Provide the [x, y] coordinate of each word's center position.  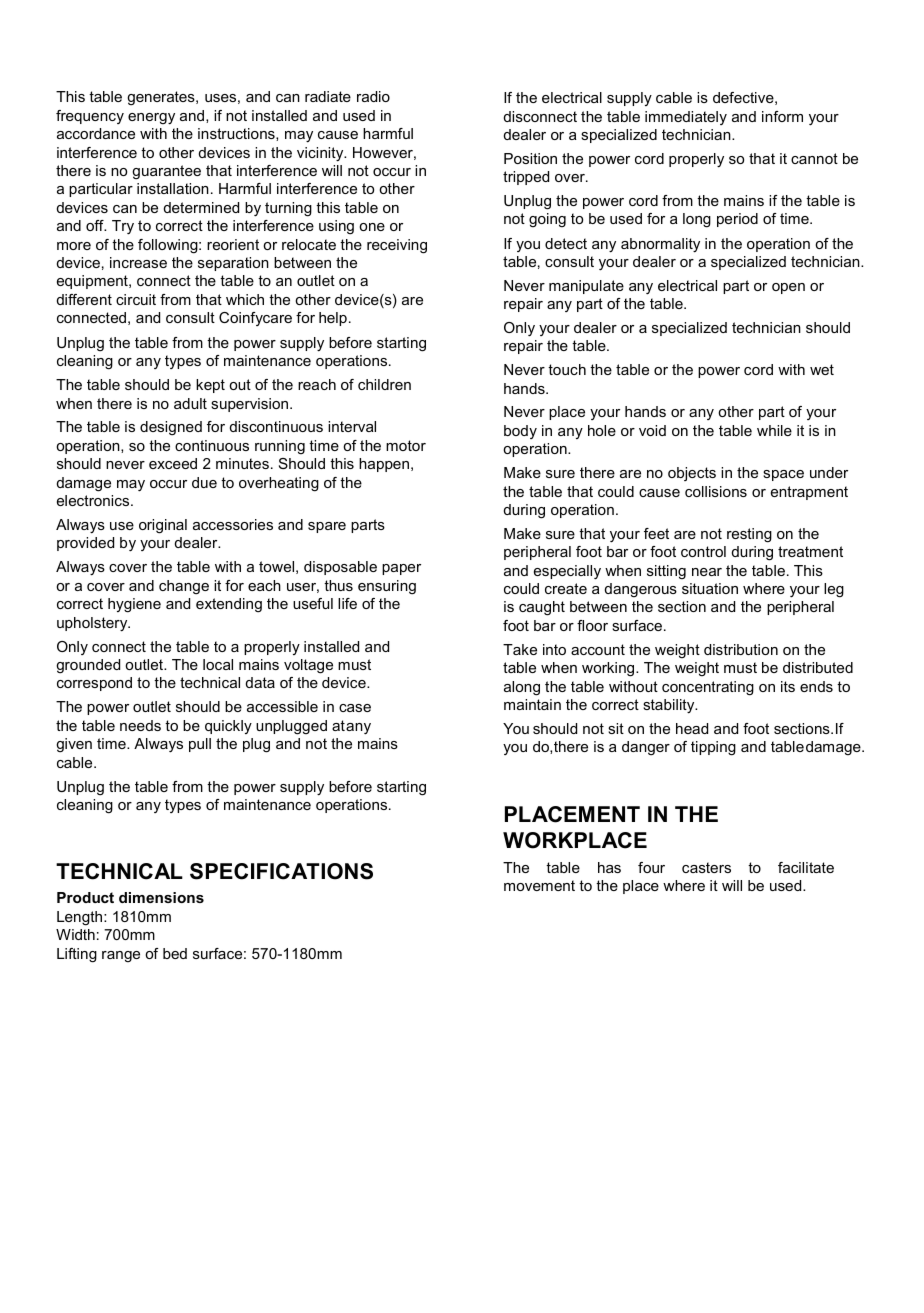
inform [782, 116]
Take [520, 649]
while [774, 430]
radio [373, 96]
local [218, 664]
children [384, 384]
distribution [741, 649]
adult [190, 403]
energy [151, 119]
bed [175, 953]
